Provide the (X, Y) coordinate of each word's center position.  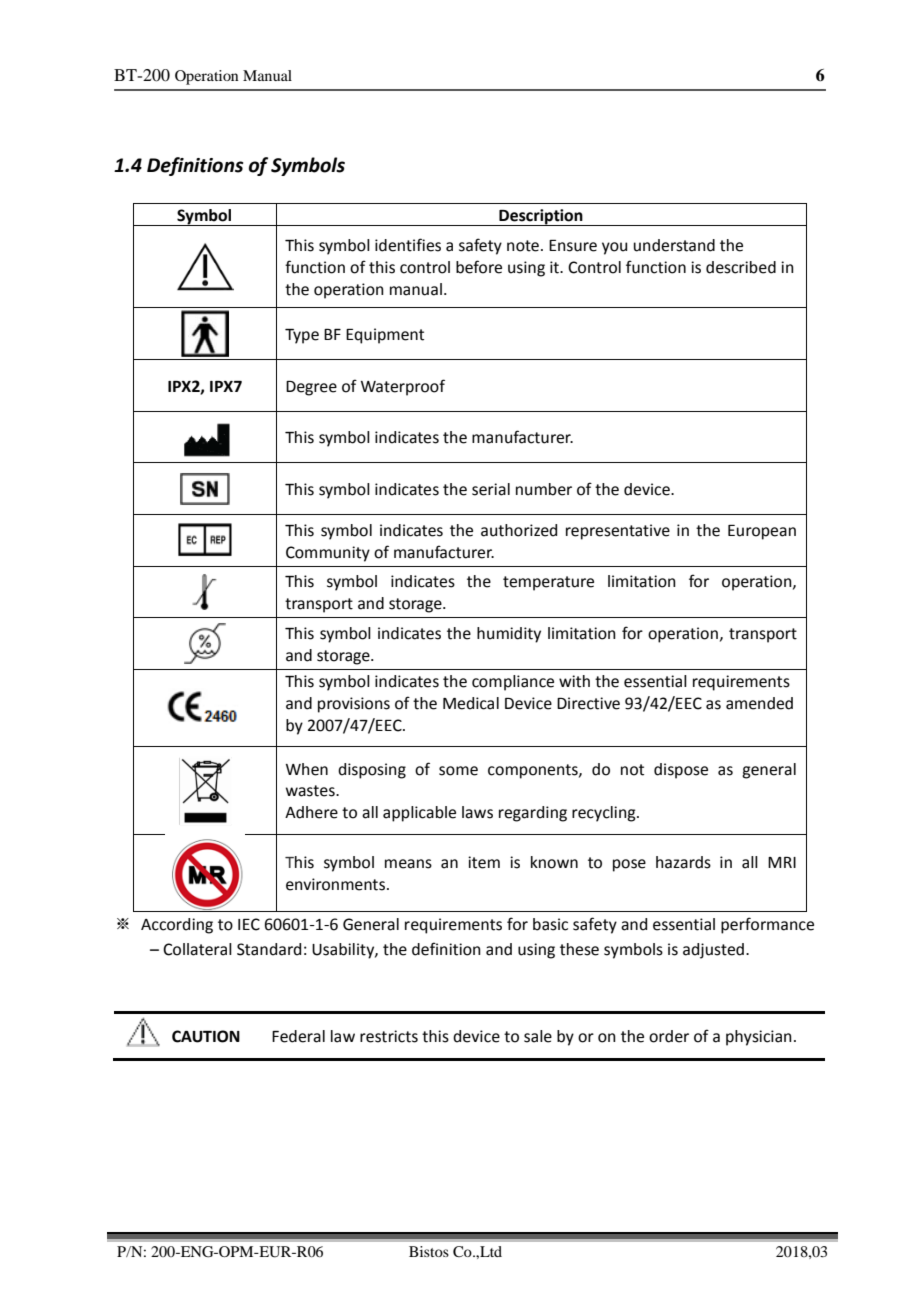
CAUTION (206, 1036)
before (479, 267)
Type (302, 336)
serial (491, 489)
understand (674, 245)
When (307, 769)
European (762, 532)
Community (328, 554)
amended (759, 703)
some (458, 771)
